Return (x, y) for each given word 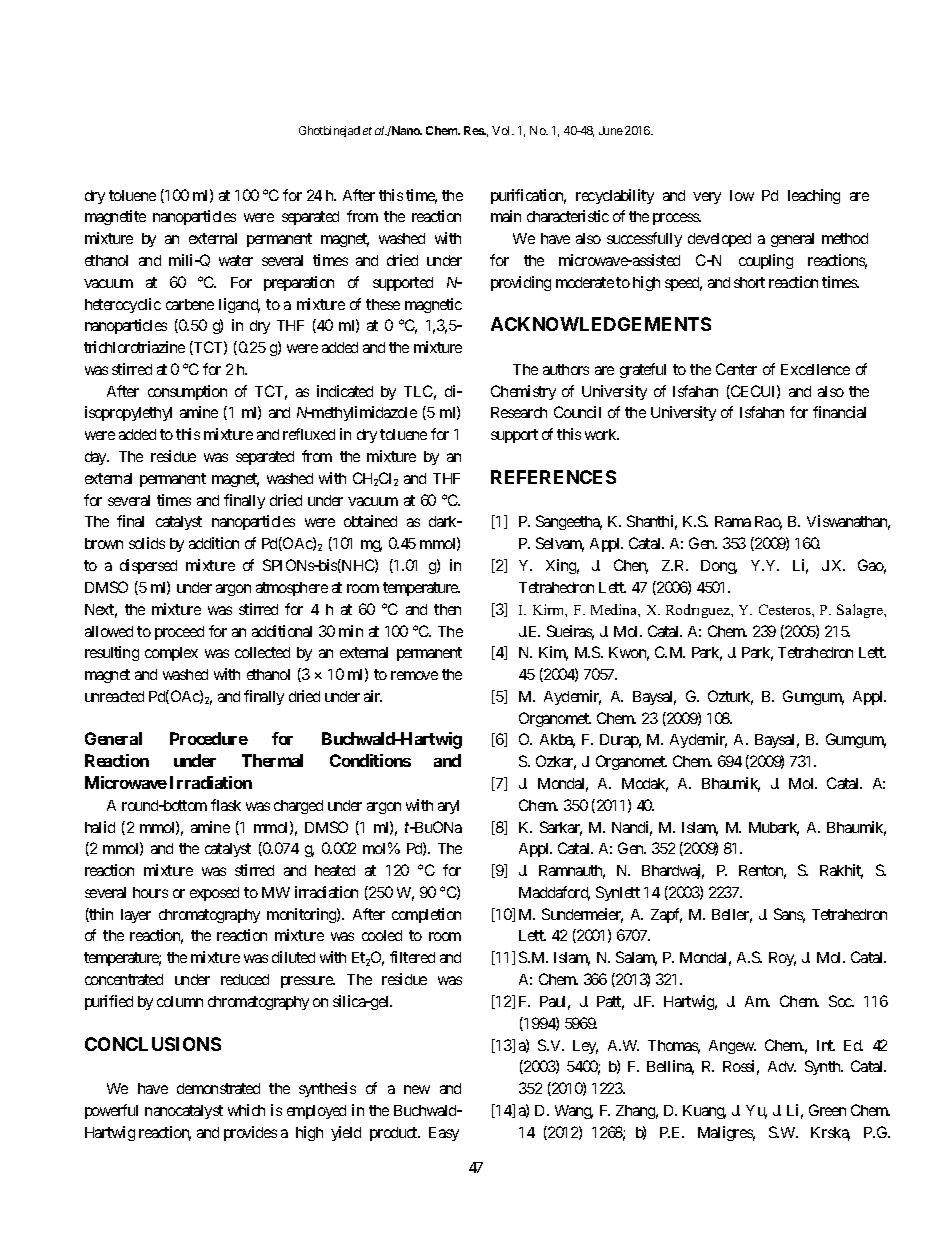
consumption (187, 392)
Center (736, 369)
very (707, 198)
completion (426, 915)
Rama (733, 521)
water (236, 260)
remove (414, 675)
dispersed (148, 566)
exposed (214, 894)
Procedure (209, 738)
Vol (502, 130)
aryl (448, 807)
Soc (841, 1001)
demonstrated (218, 1088)
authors (566, 369)
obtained (370, 521)
